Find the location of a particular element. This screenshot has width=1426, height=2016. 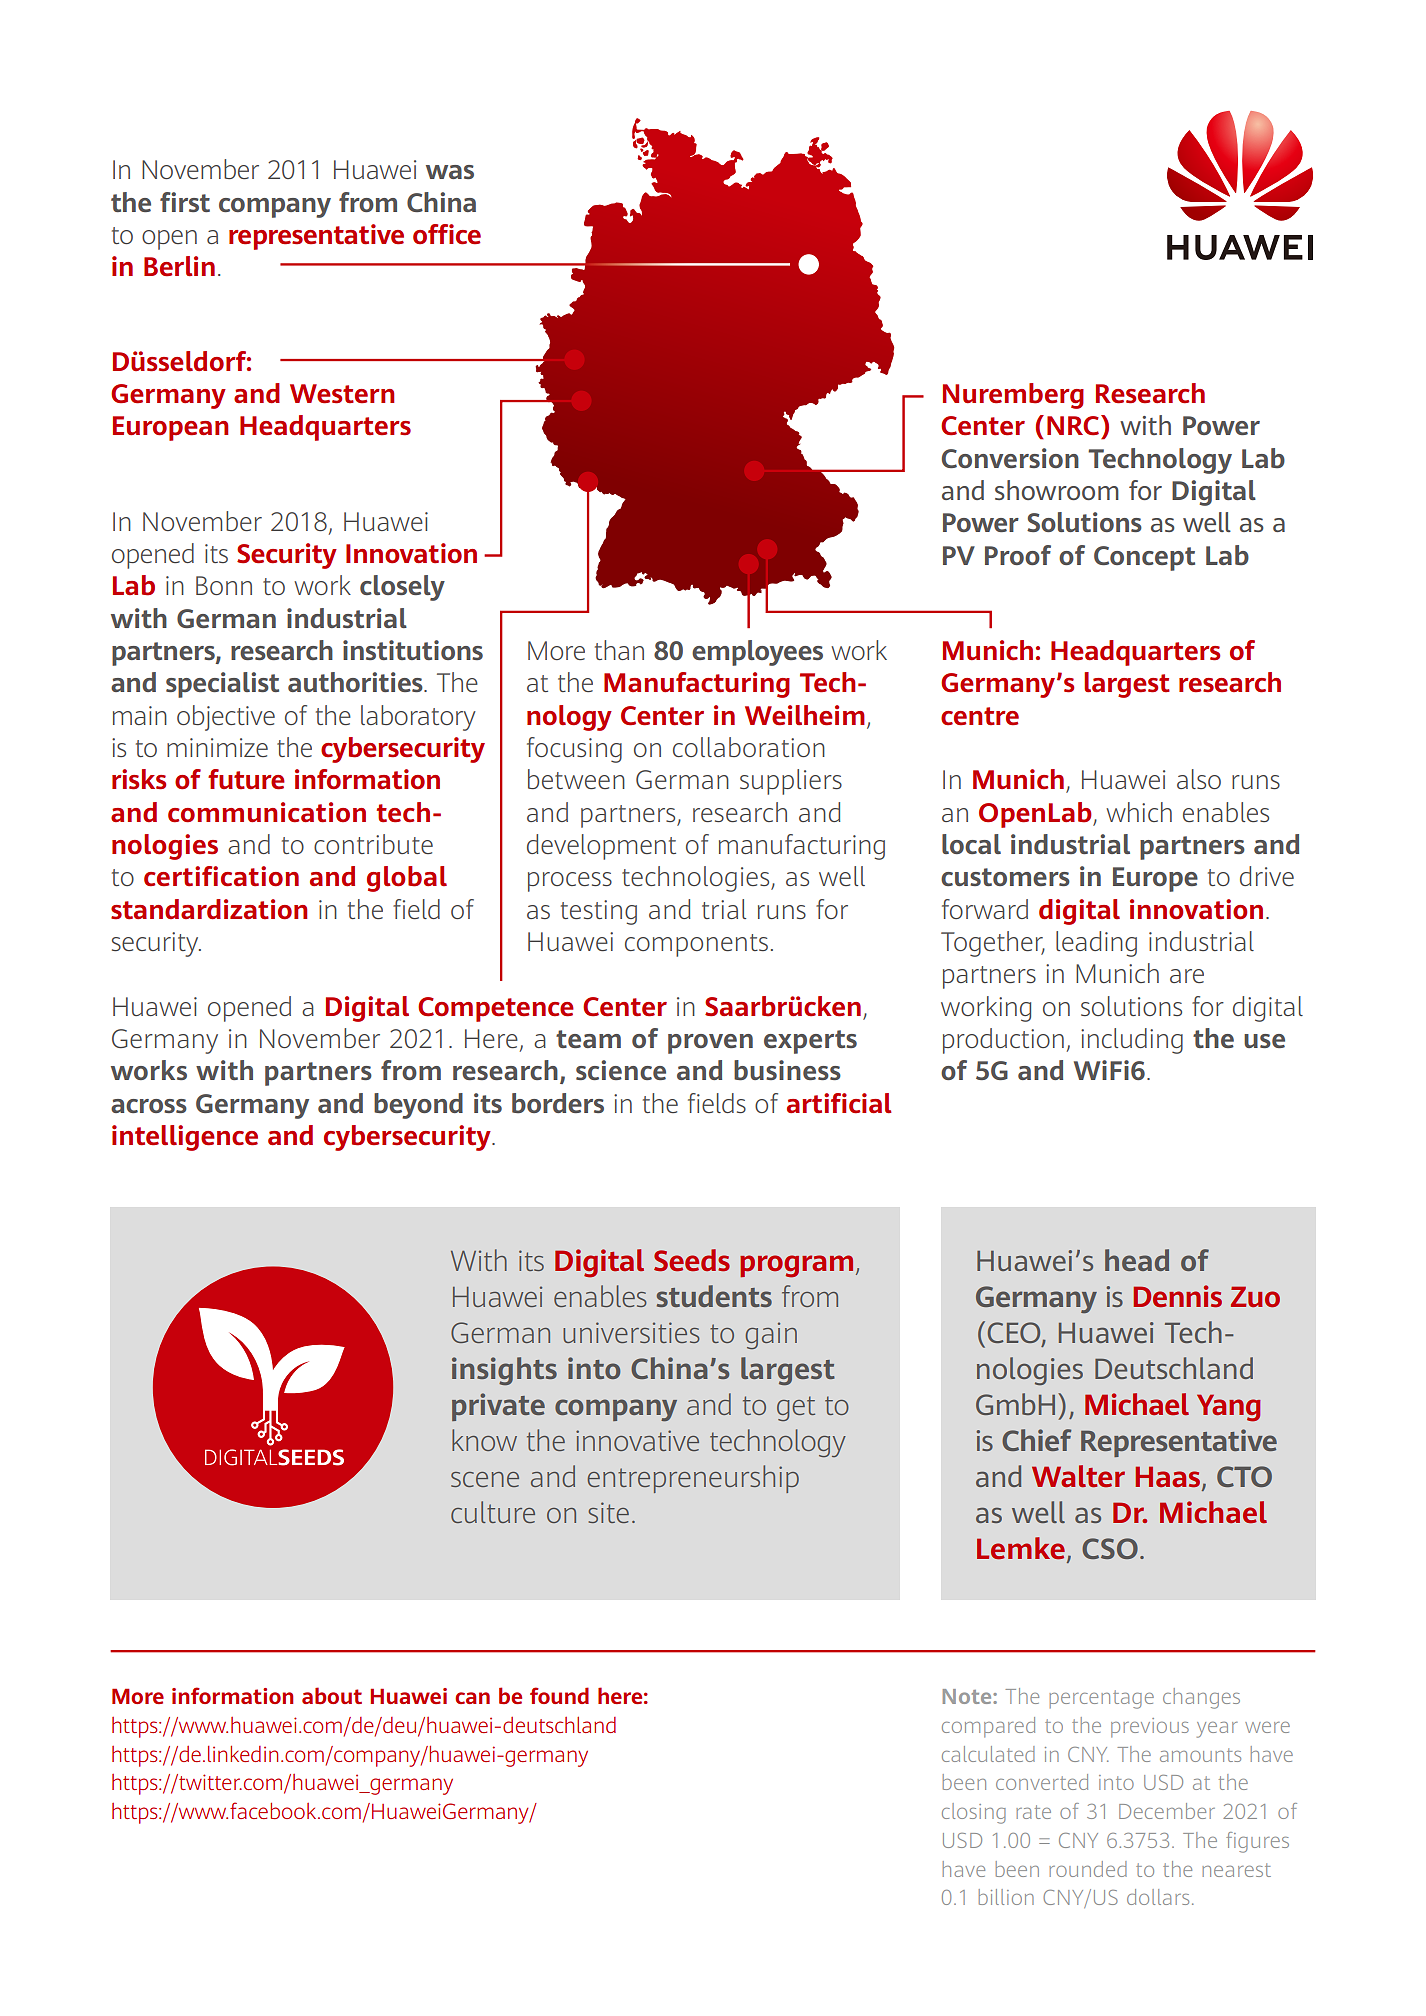

first is located at coordinates (185, 202).
